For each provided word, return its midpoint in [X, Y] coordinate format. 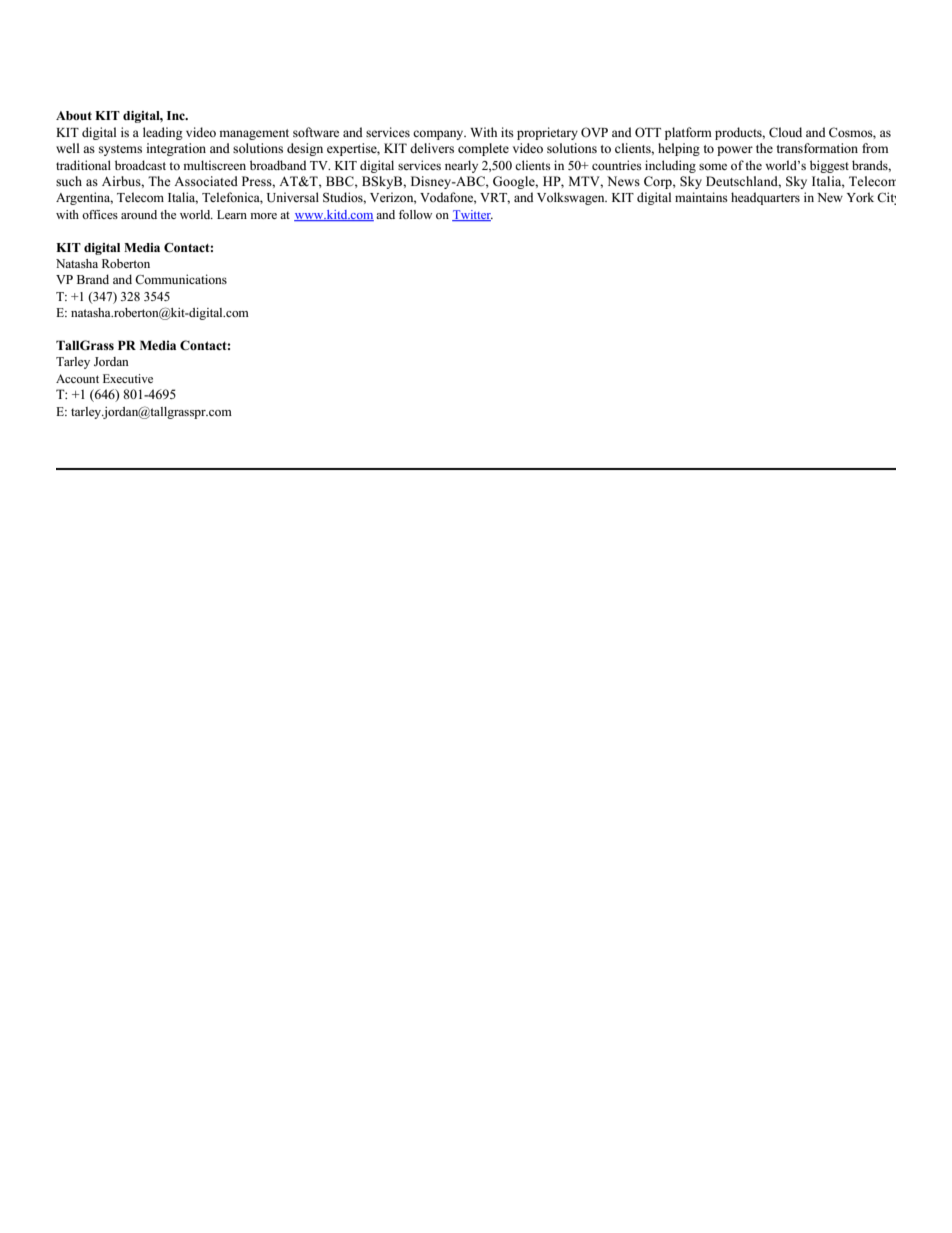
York [860, 197]
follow [415, 214]
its [507, 132]
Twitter [472, 215]
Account [77, 378]
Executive [128, 378]
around [139, 214]
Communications [181, 279]
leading [163, 133]
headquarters [765, 198]
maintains [701, 197]
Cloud [785, 132]
